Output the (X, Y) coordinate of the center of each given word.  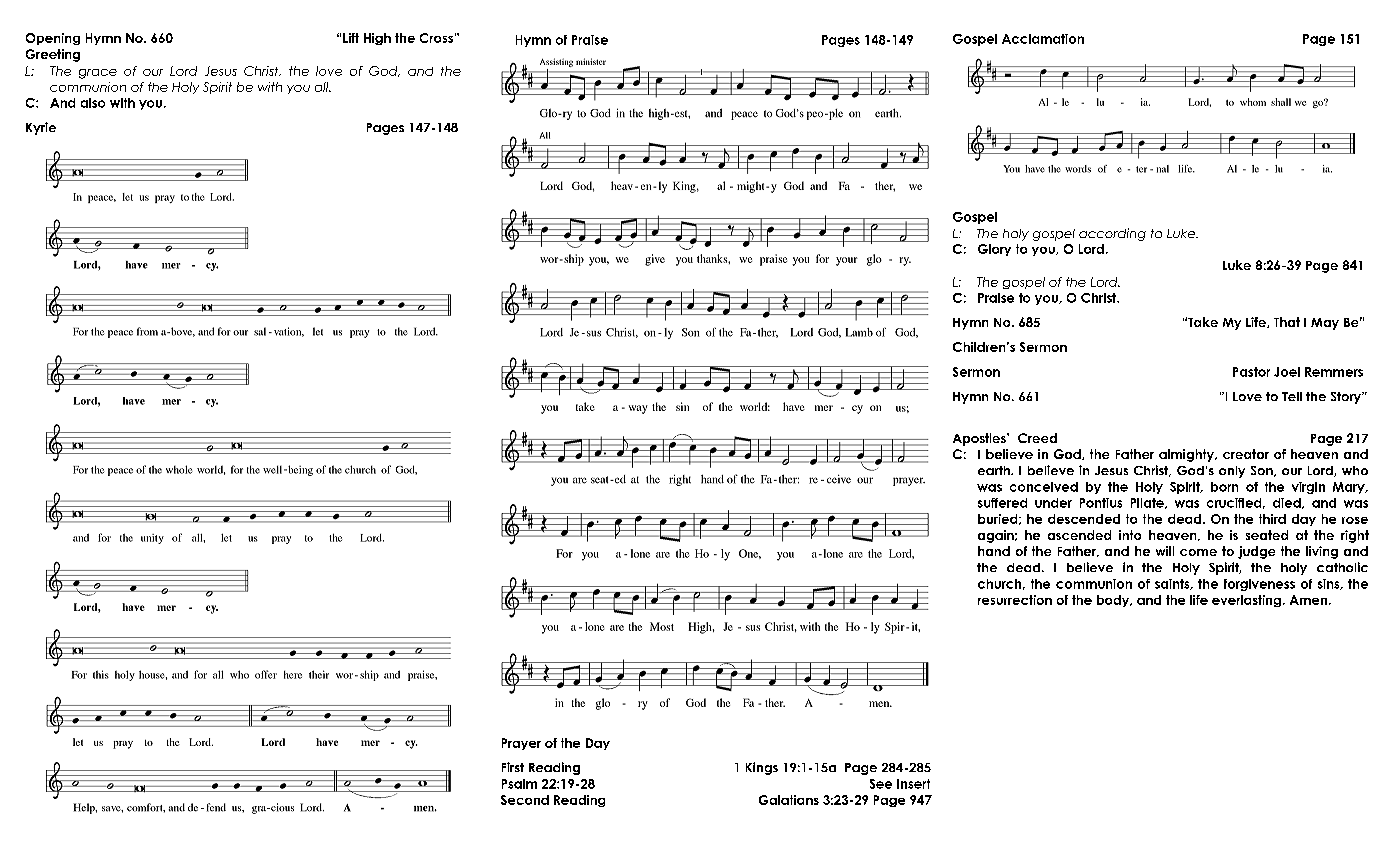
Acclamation (1043, 39)
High (377, 39)
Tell (1292, 396)
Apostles (980, 439)
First (513, 767)
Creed (1037, 438)
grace (98, 74)
